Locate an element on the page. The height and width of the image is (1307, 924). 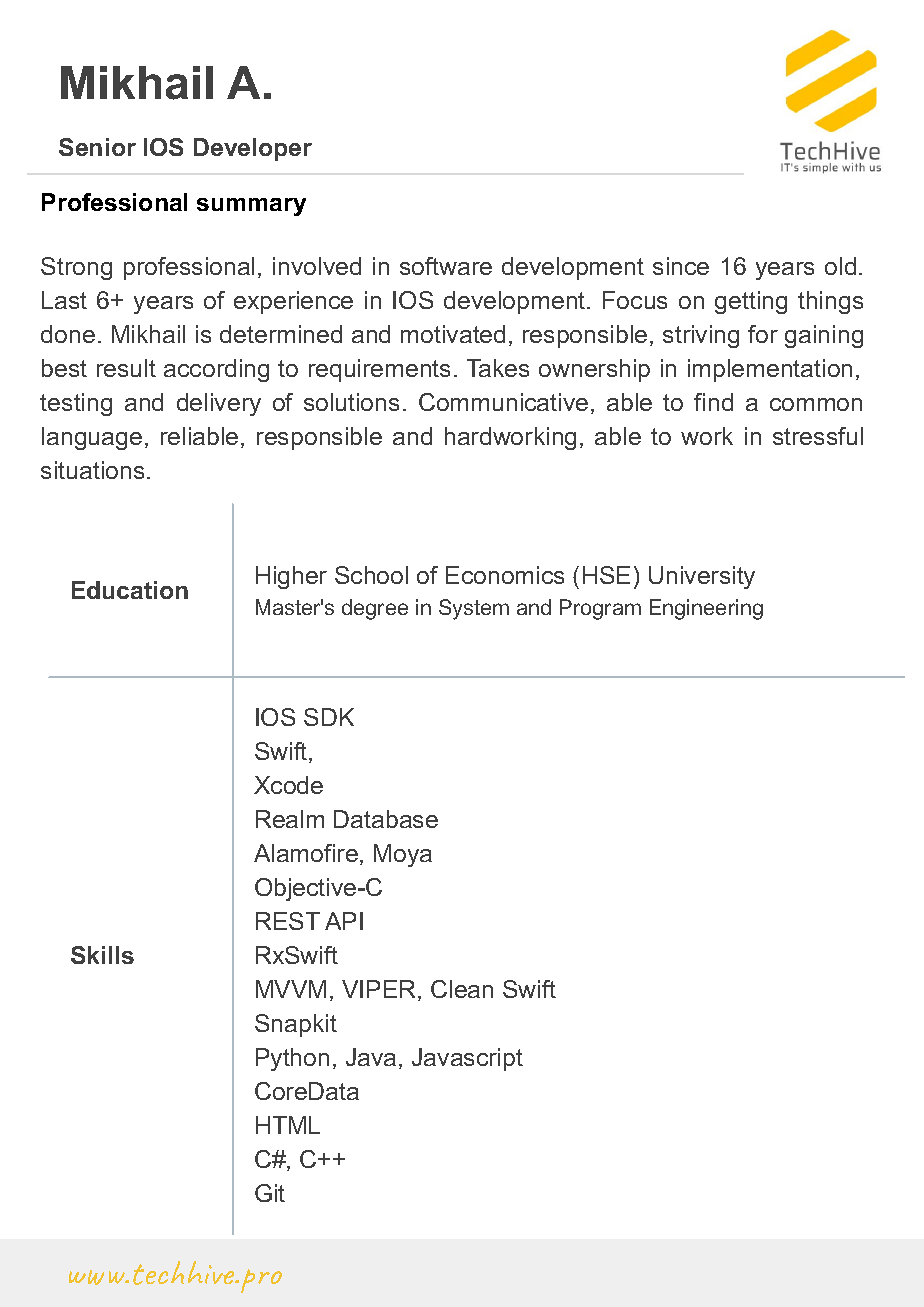
Education is located at coordinates (130, 590).
